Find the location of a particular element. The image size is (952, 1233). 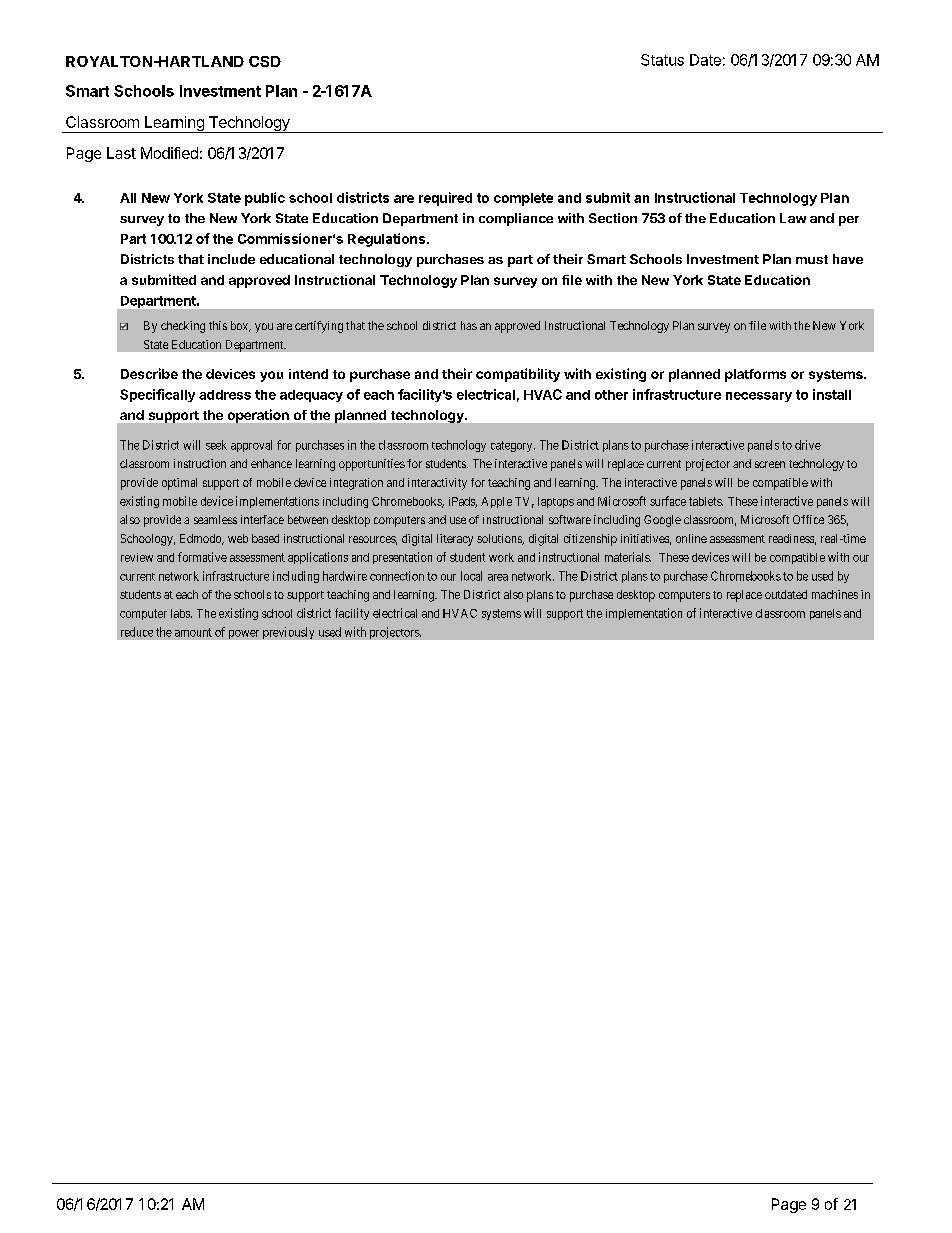

drive is located at coordinates (808, 445).
